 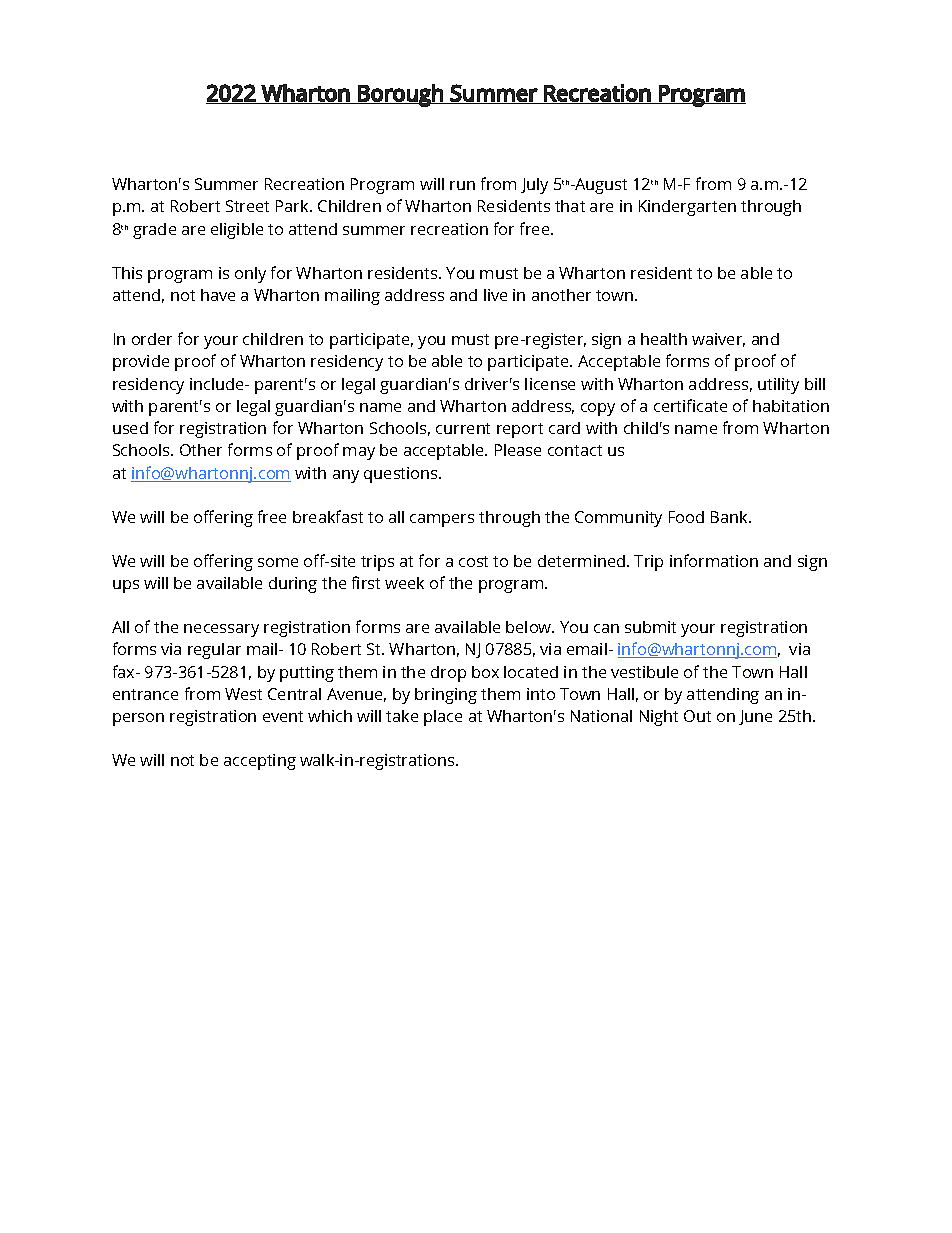 I want to click on place, so click(x=443, y=718).
